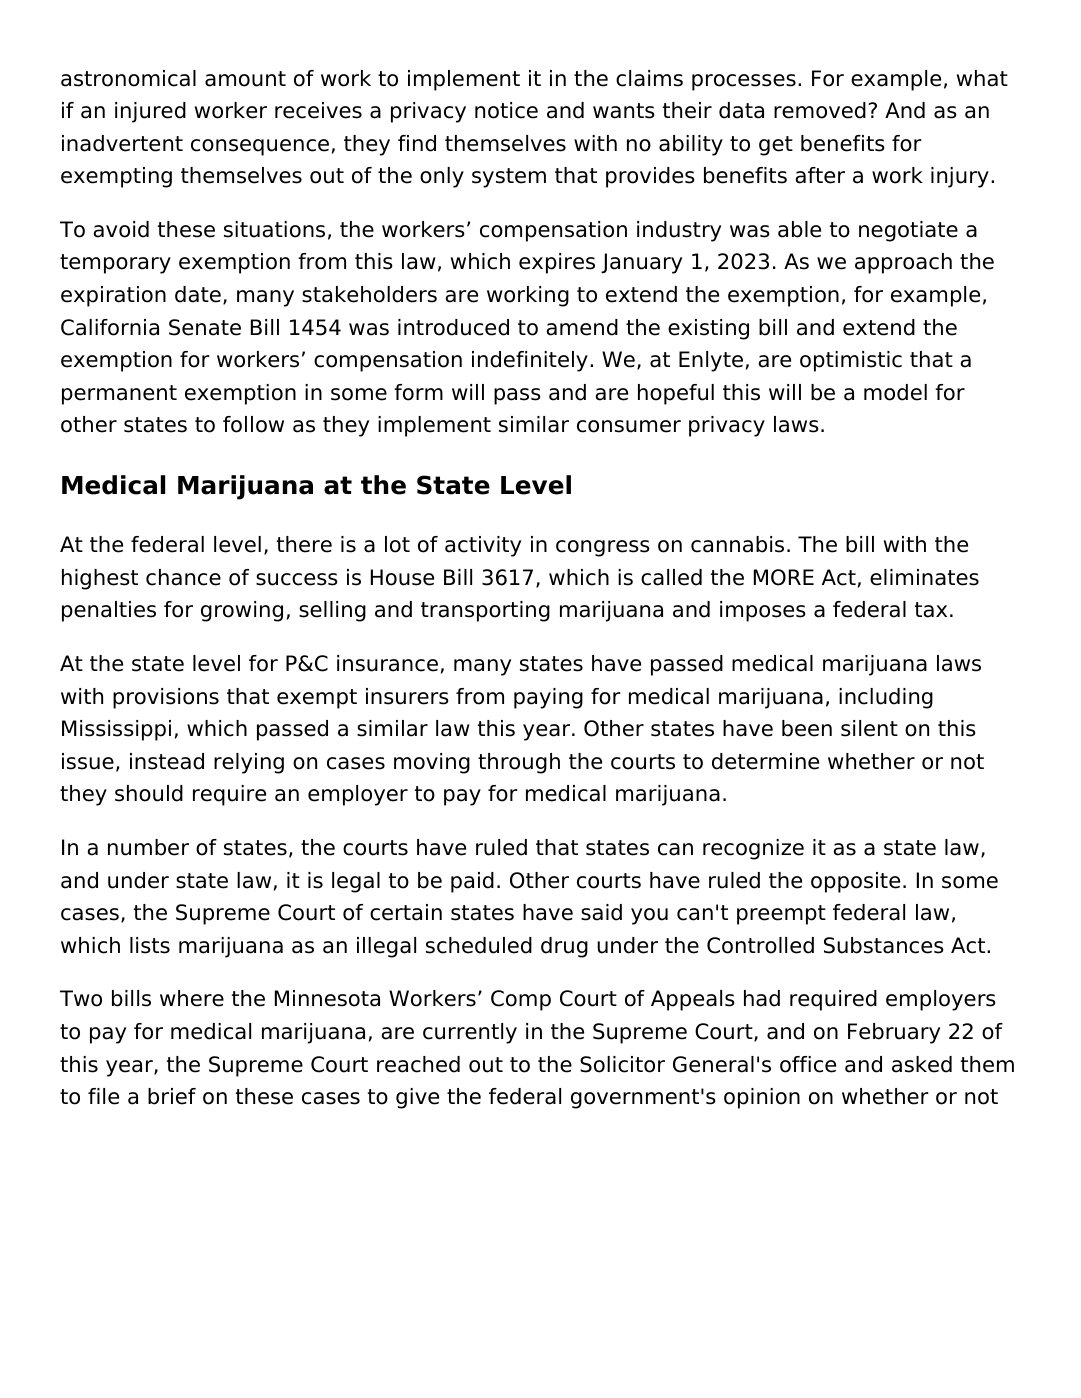 Image resolution: width=1081 pixels, height=1398 pixels. What do you see at coordinates (470, 1033) in the document?
I see `currently` at bounding box center [470, 1033].
